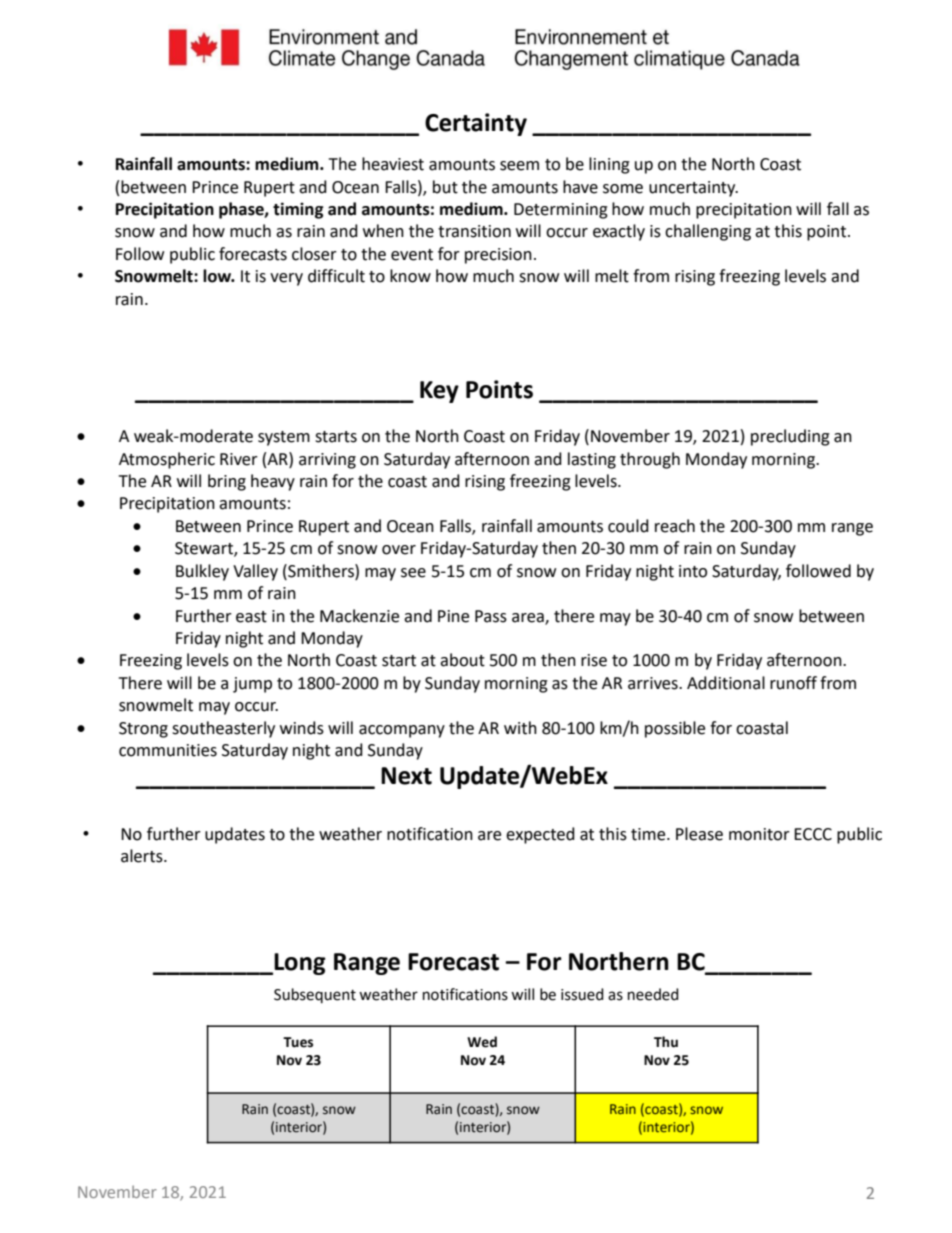 The height and width of the image is (1233, 952). I want to click on challenging, so click(708, 232).
